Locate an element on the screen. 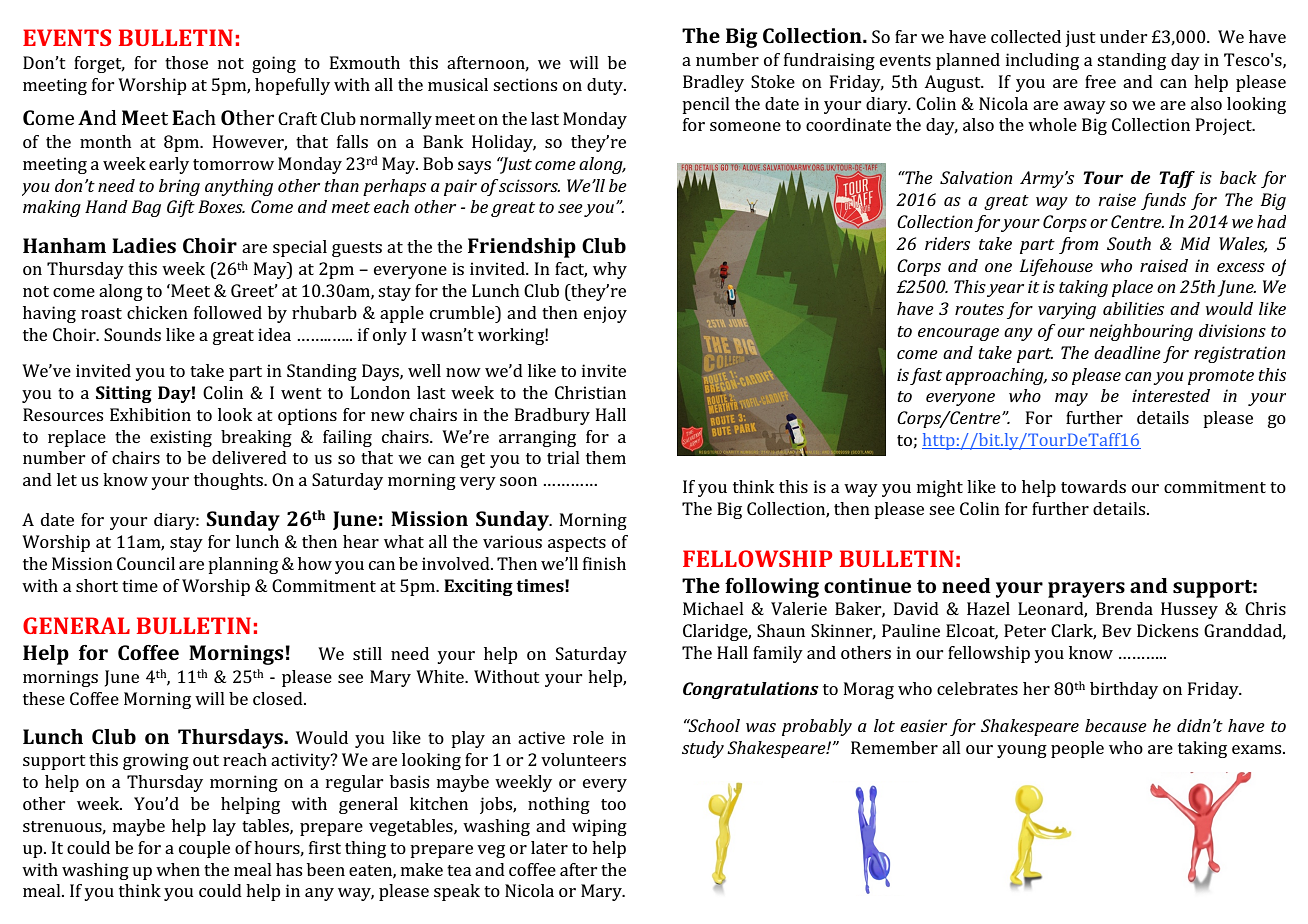 The width and height of the screenshot is (1308, 924). free is located at coordinates (1100, 81).
